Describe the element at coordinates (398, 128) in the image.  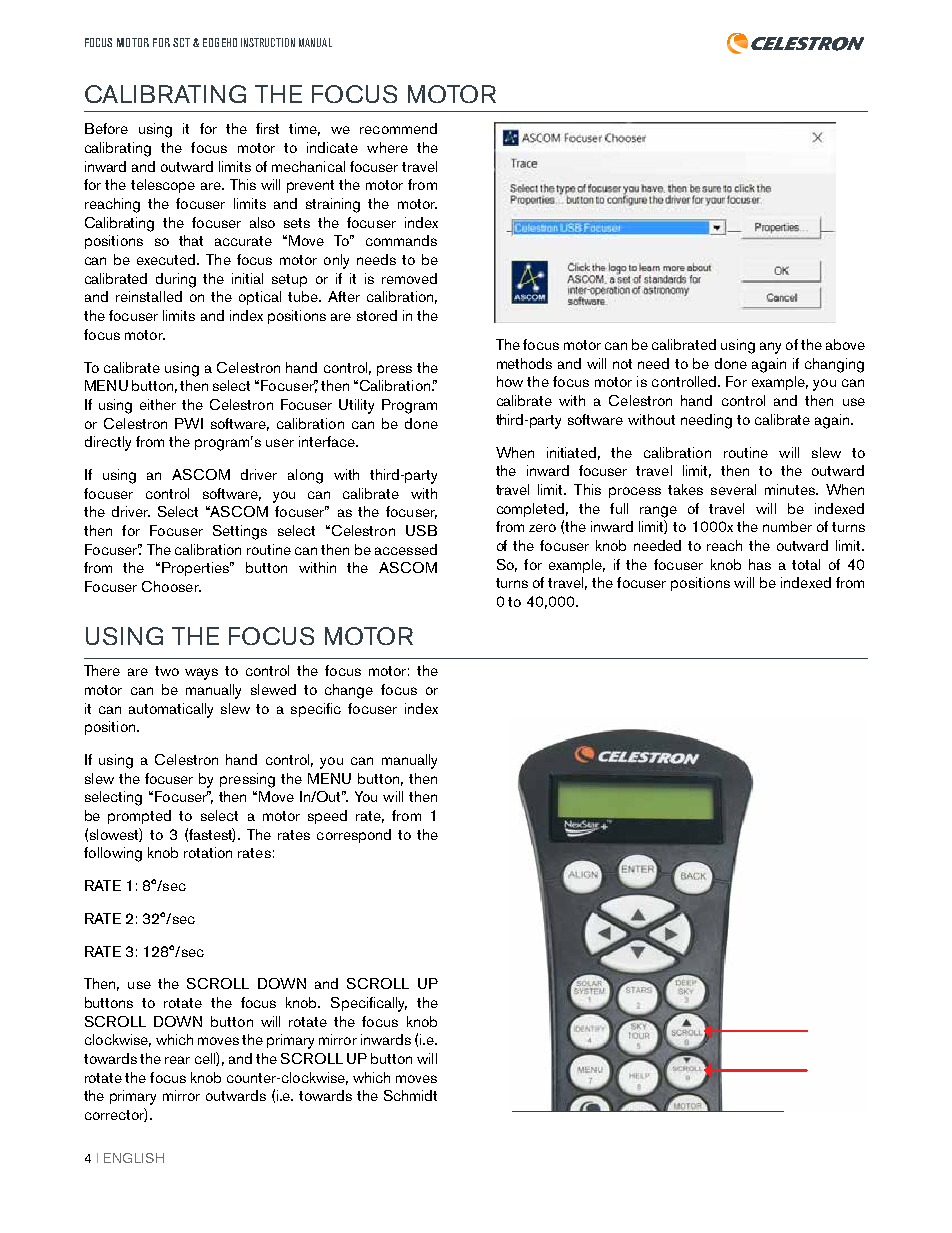
I see `recommend` at that location.
